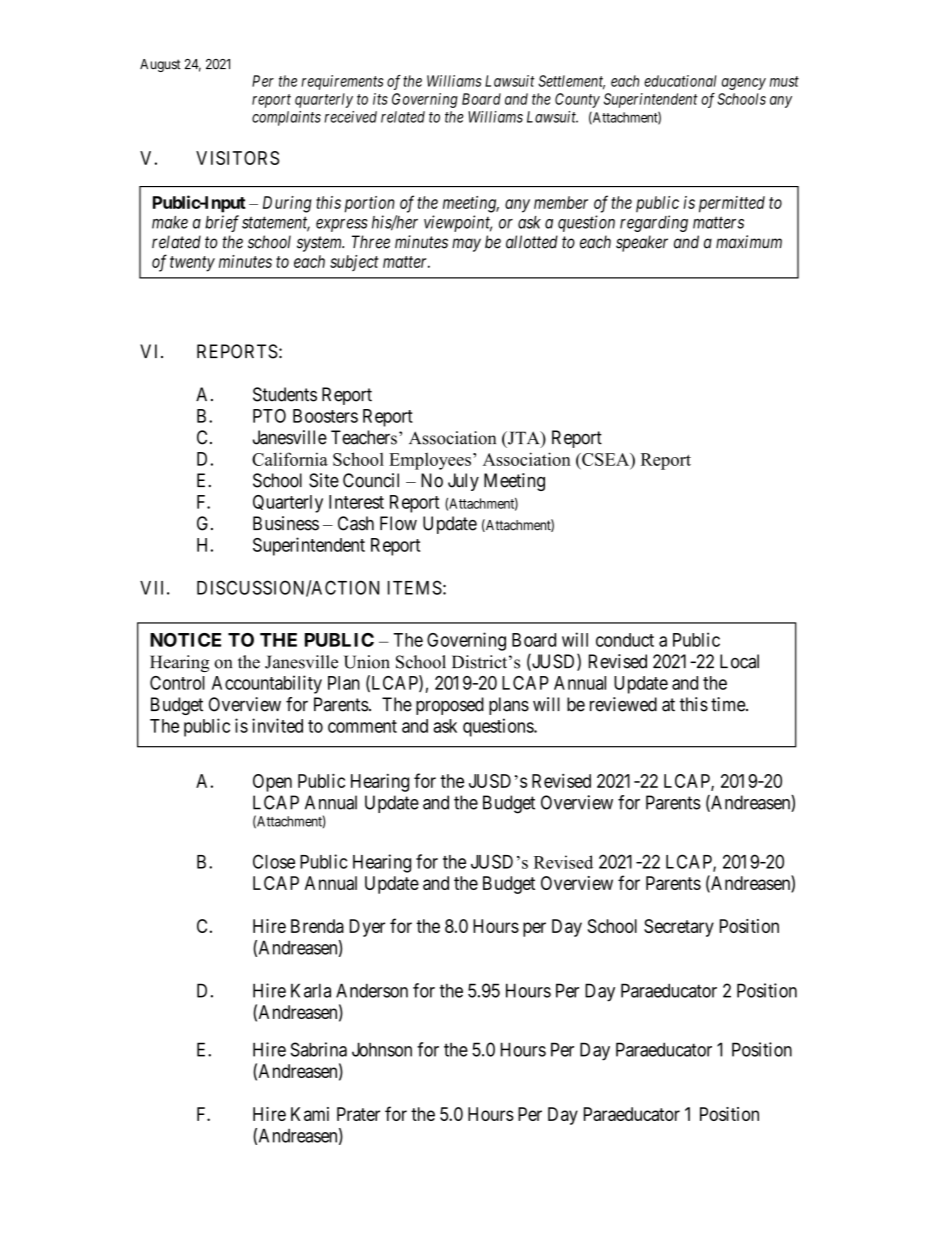  I want to click on JTA, so click(524, 439).
